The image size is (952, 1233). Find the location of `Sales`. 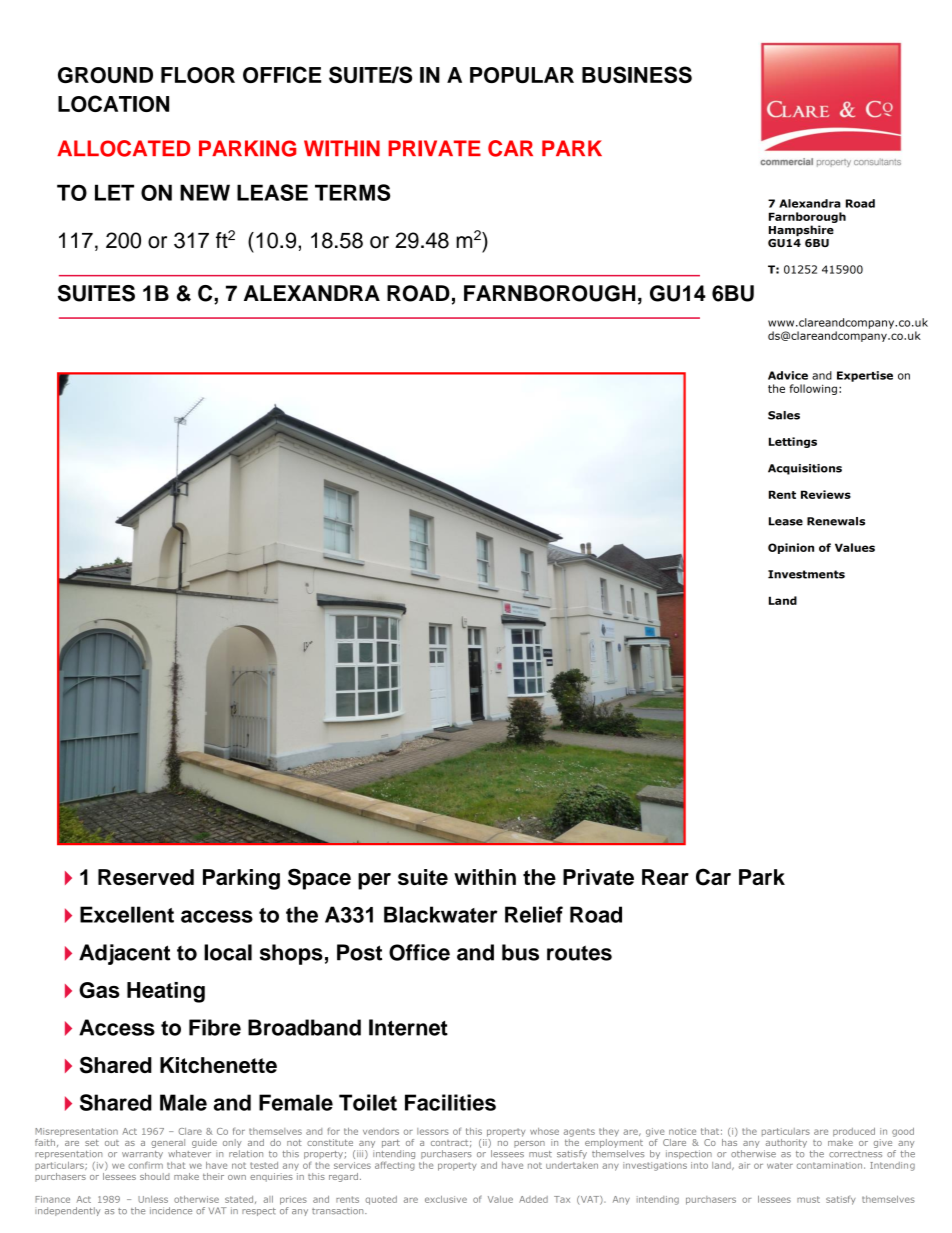

Sales is located at coordinates (784, 415).
